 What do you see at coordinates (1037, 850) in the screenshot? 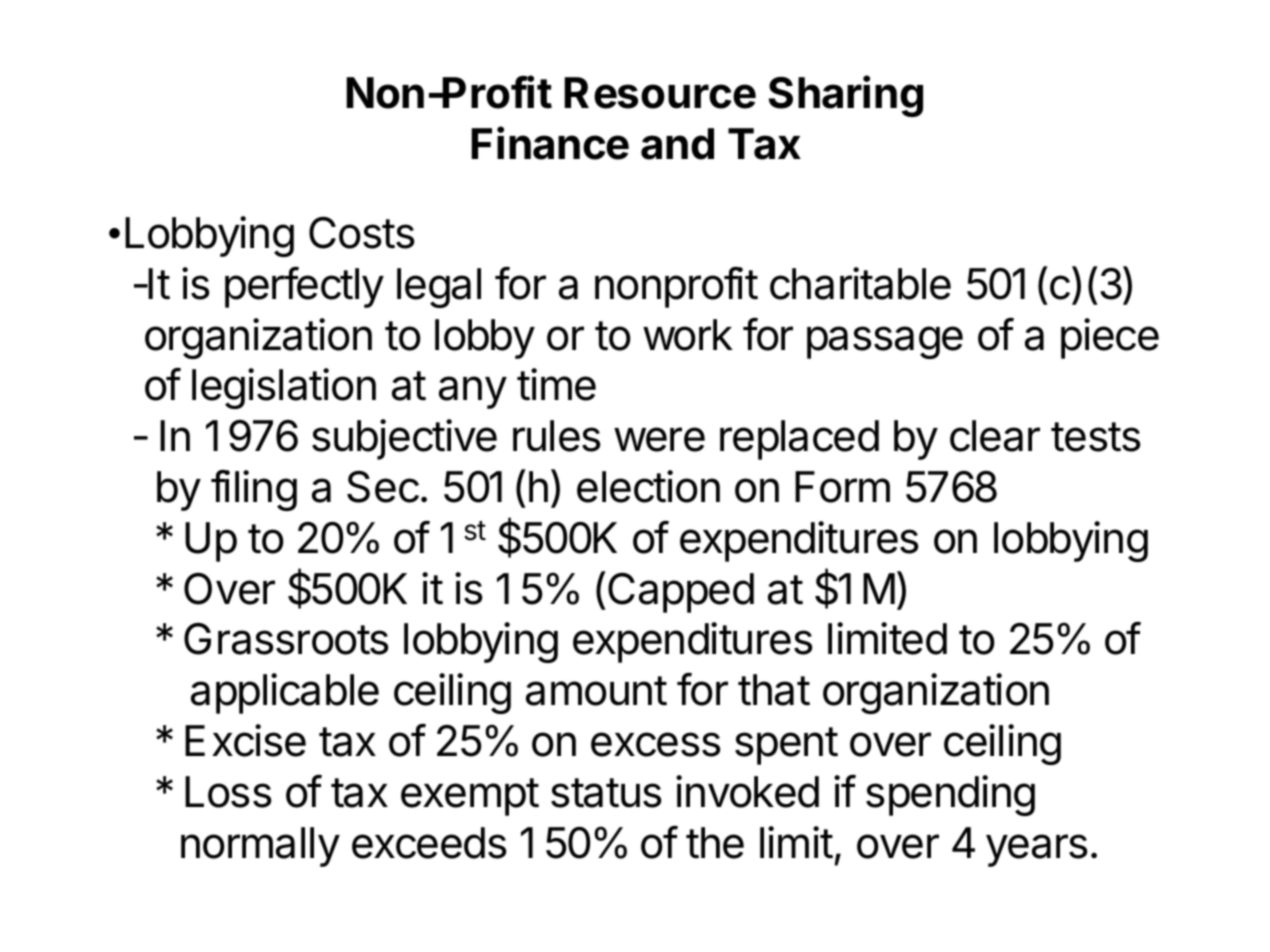
I see `years` at bounding box center [1037, 850].
